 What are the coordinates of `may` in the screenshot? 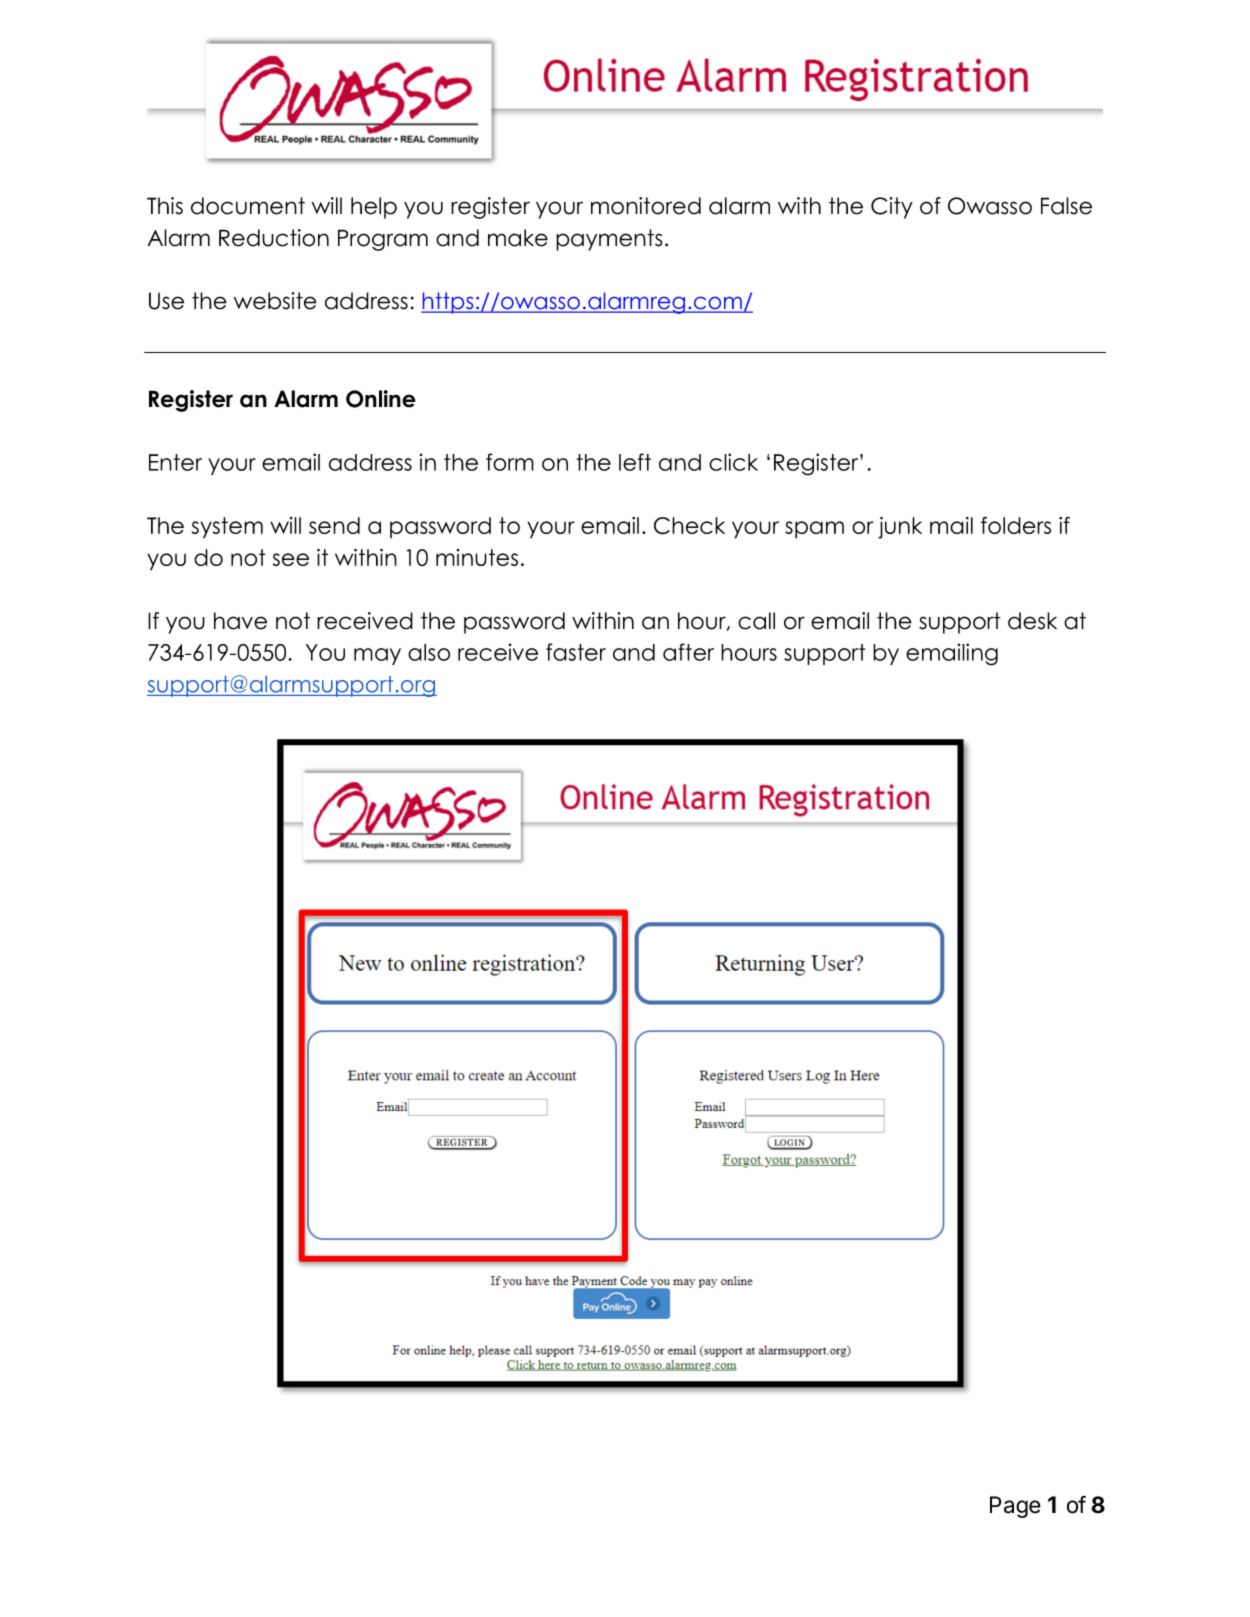 It's located at (377, 656).
